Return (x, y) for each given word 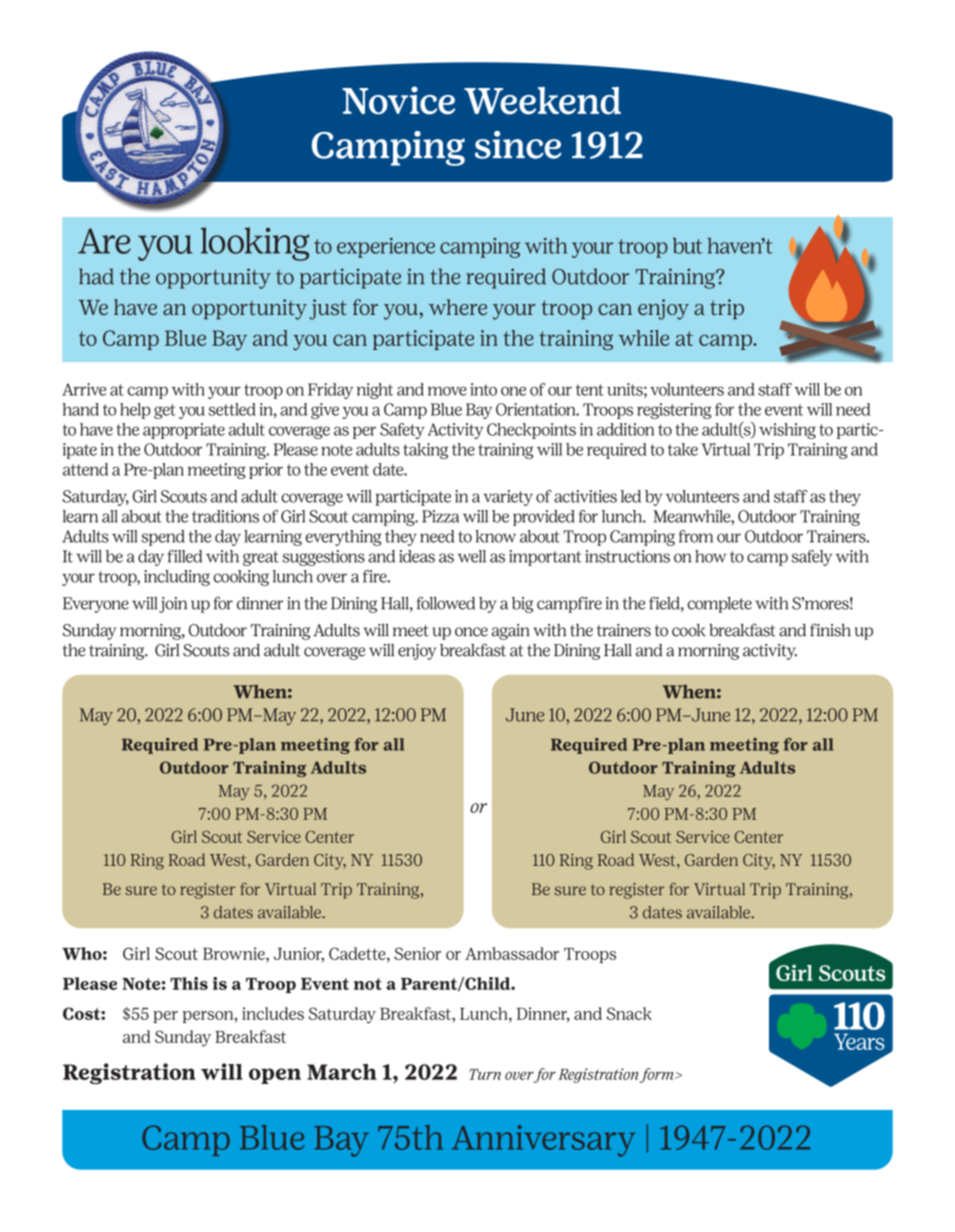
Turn (485, 1074)
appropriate (184, 431)
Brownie (235, 953)
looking (255, 244)
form (658, 1075)
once (471, 632)
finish (830, 630)
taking (425, 451)
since (518, 145)
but (687, 246)
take (683, 449)
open (275, 1076)
